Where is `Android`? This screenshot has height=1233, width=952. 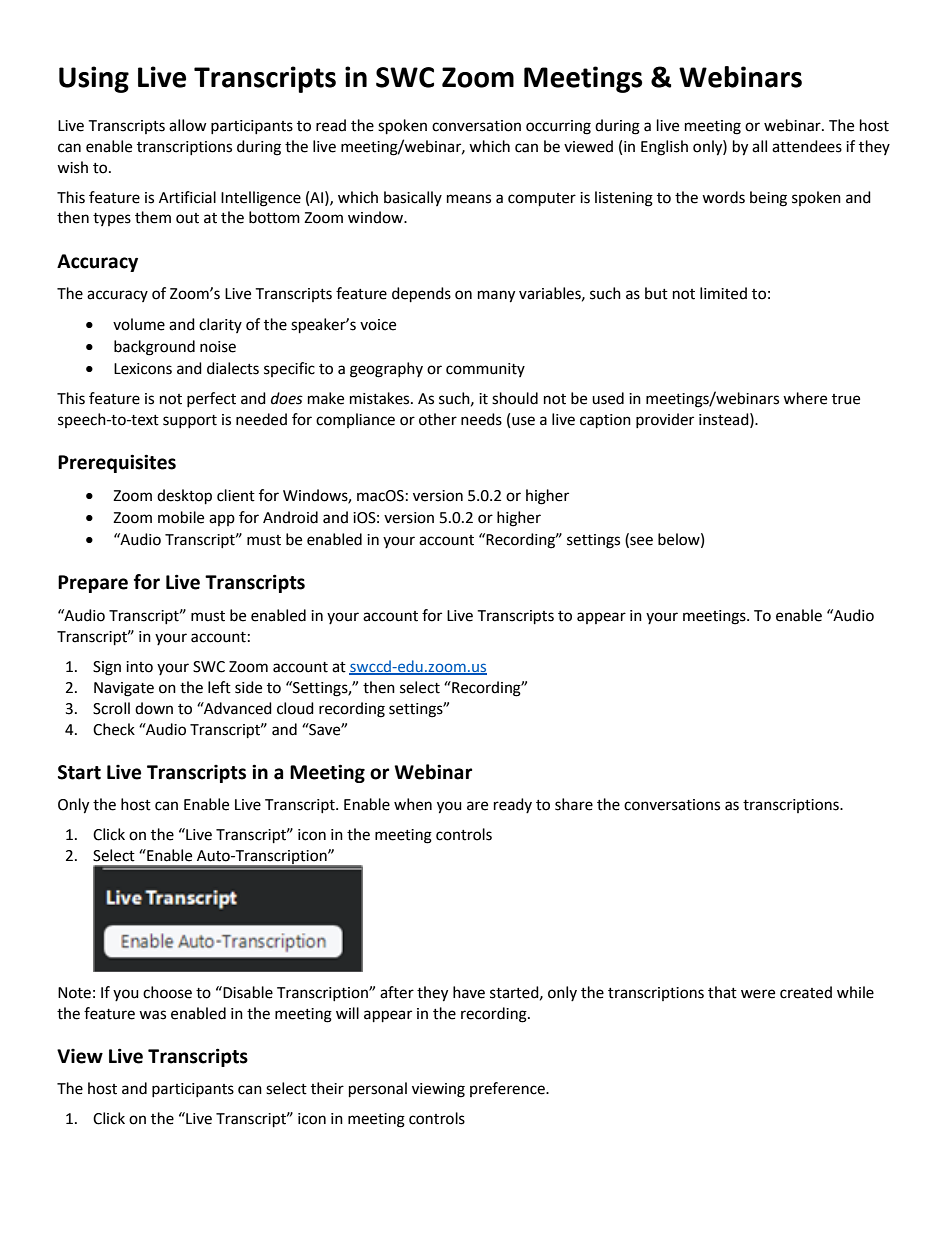
Android is located at coordinates (290, 517).
